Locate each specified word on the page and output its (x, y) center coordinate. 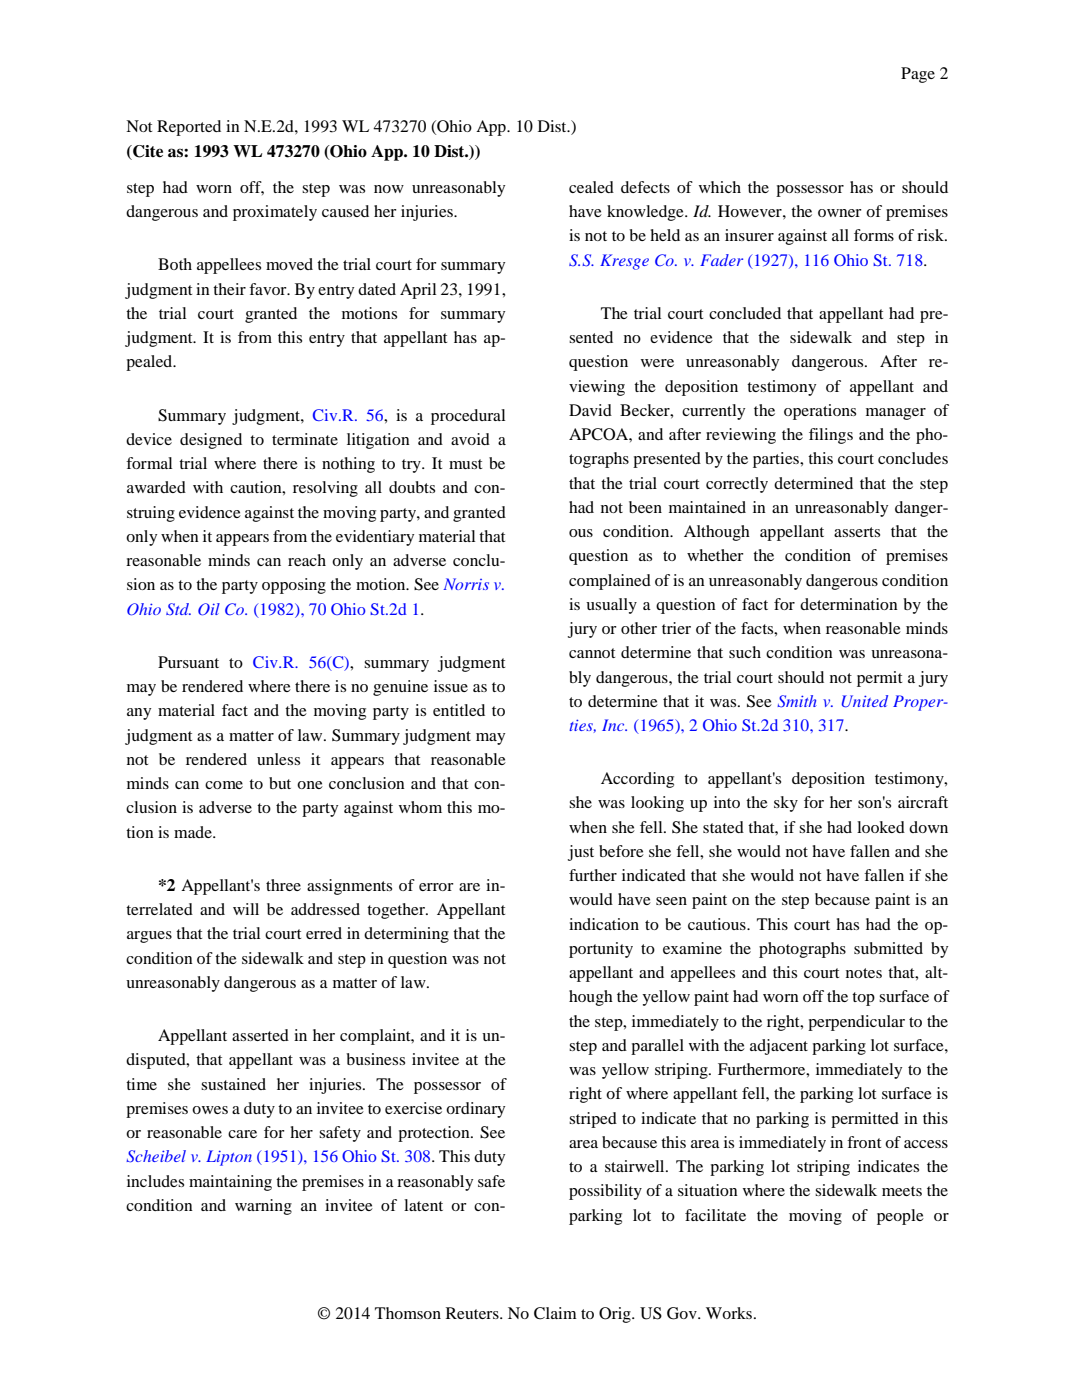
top (863, 999)
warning (263, 1207)
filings (831, 436)
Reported (189, 128)
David (590, 410)
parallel (657, 1047)
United (865, 701)
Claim (555, 1313)
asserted (260, 1035)
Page (918, 75)
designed (211, 441)
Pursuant (188, 662)
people (900, 1217)
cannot (592, 653)
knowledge (646, 213)
